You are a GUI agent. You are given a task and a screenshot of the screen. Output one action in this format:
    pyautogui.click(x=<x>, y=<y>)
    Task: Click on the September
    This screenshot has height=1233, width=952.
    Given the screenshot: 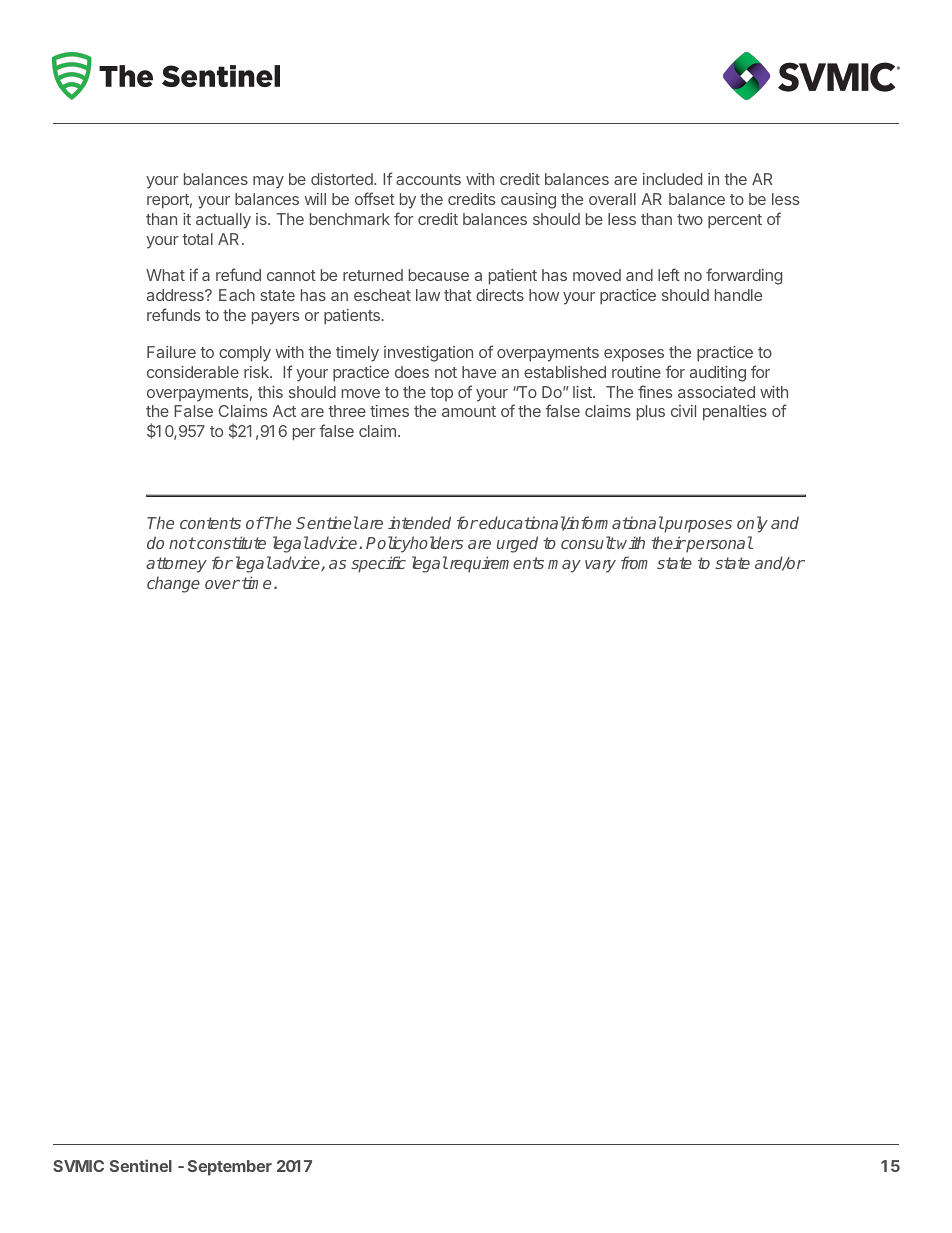 What is the action you would take?
    pyautogui.click(x=230, y=1168)
